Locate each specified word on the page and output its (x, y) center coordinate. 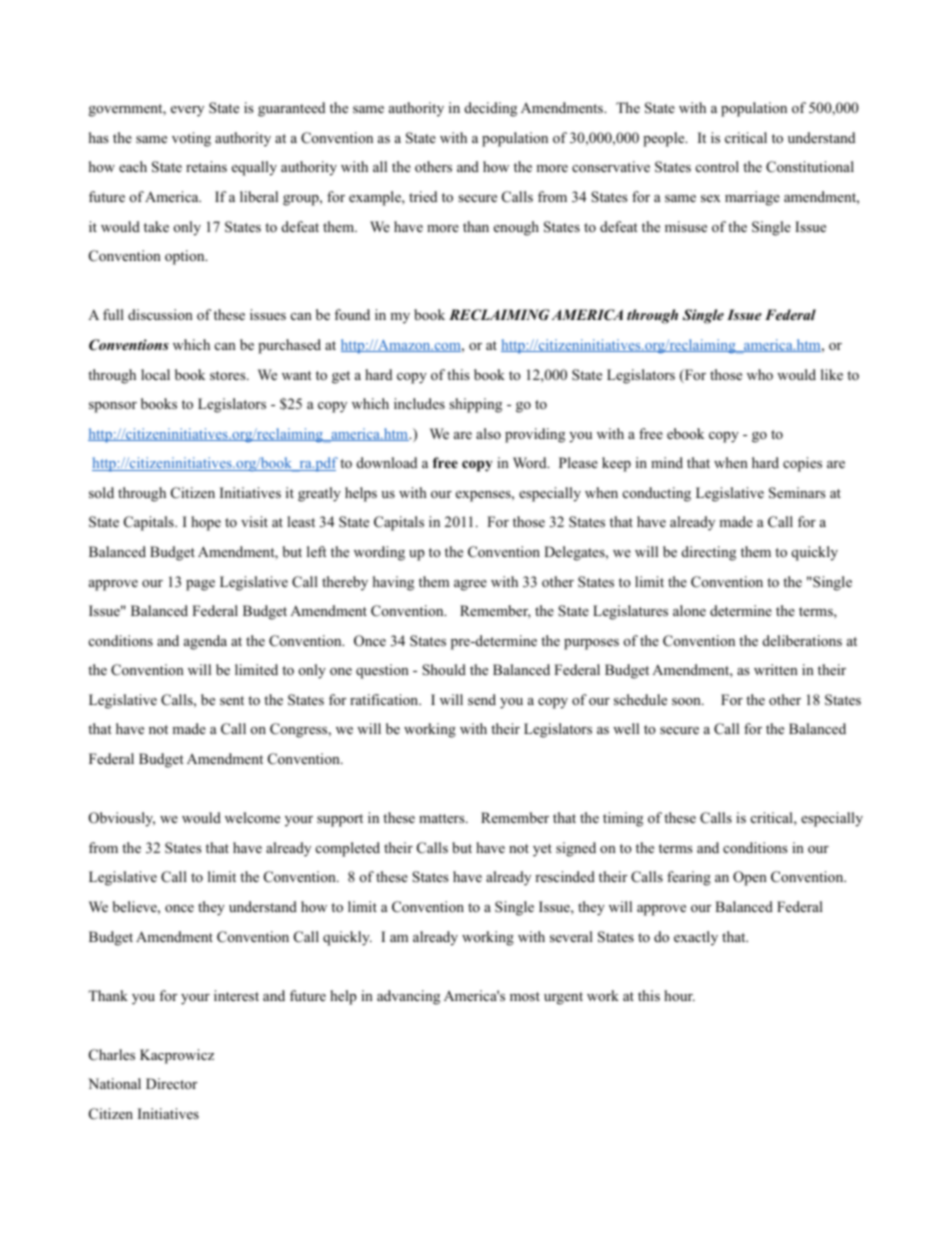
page (200, 585)
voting (191, 139)
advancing (408, 997)
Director (171, 1083)
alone (689, 611)
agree (470, 585)
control (717, 166)
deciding (491, 109)
